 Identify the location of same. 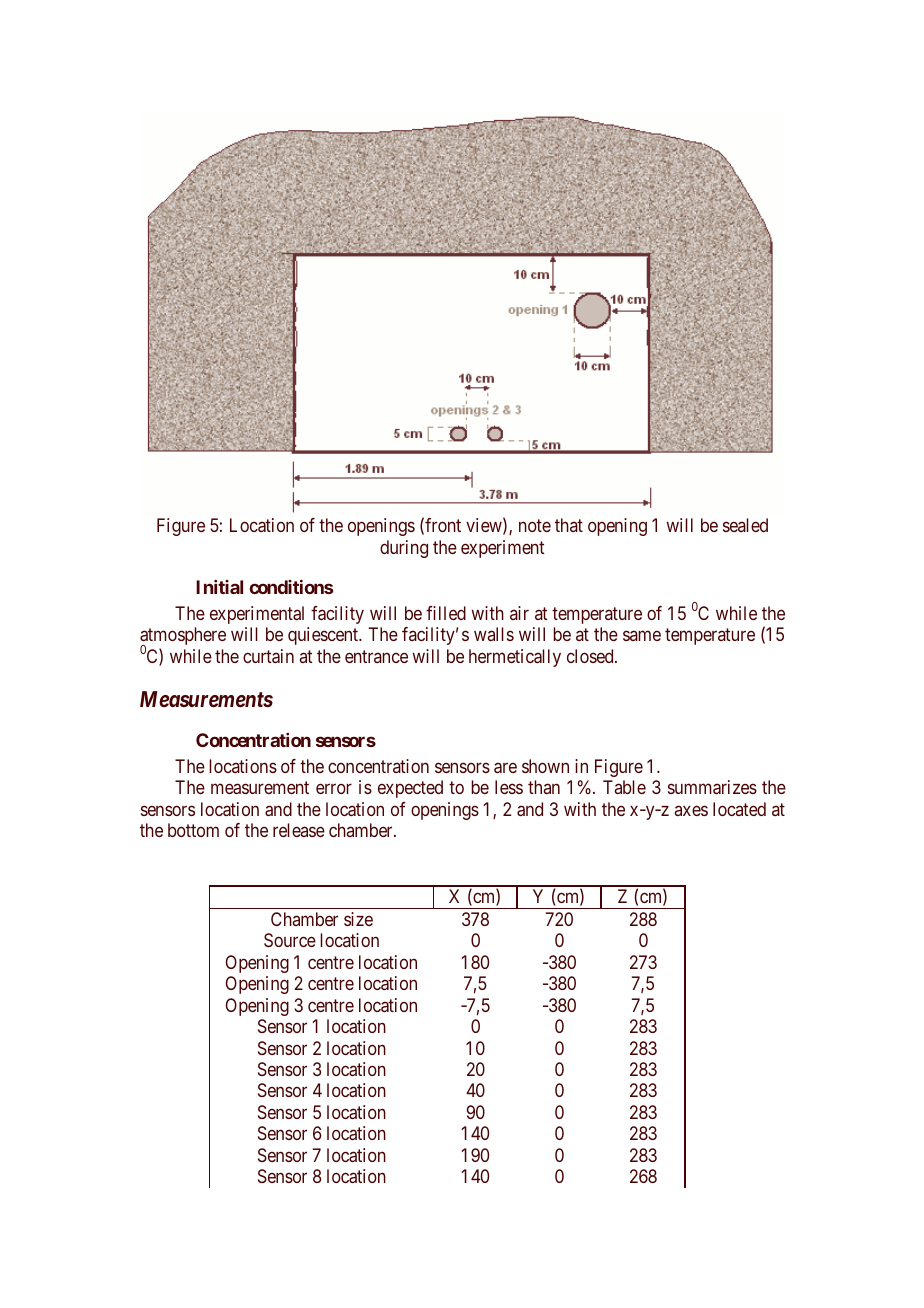
(642, 636).
